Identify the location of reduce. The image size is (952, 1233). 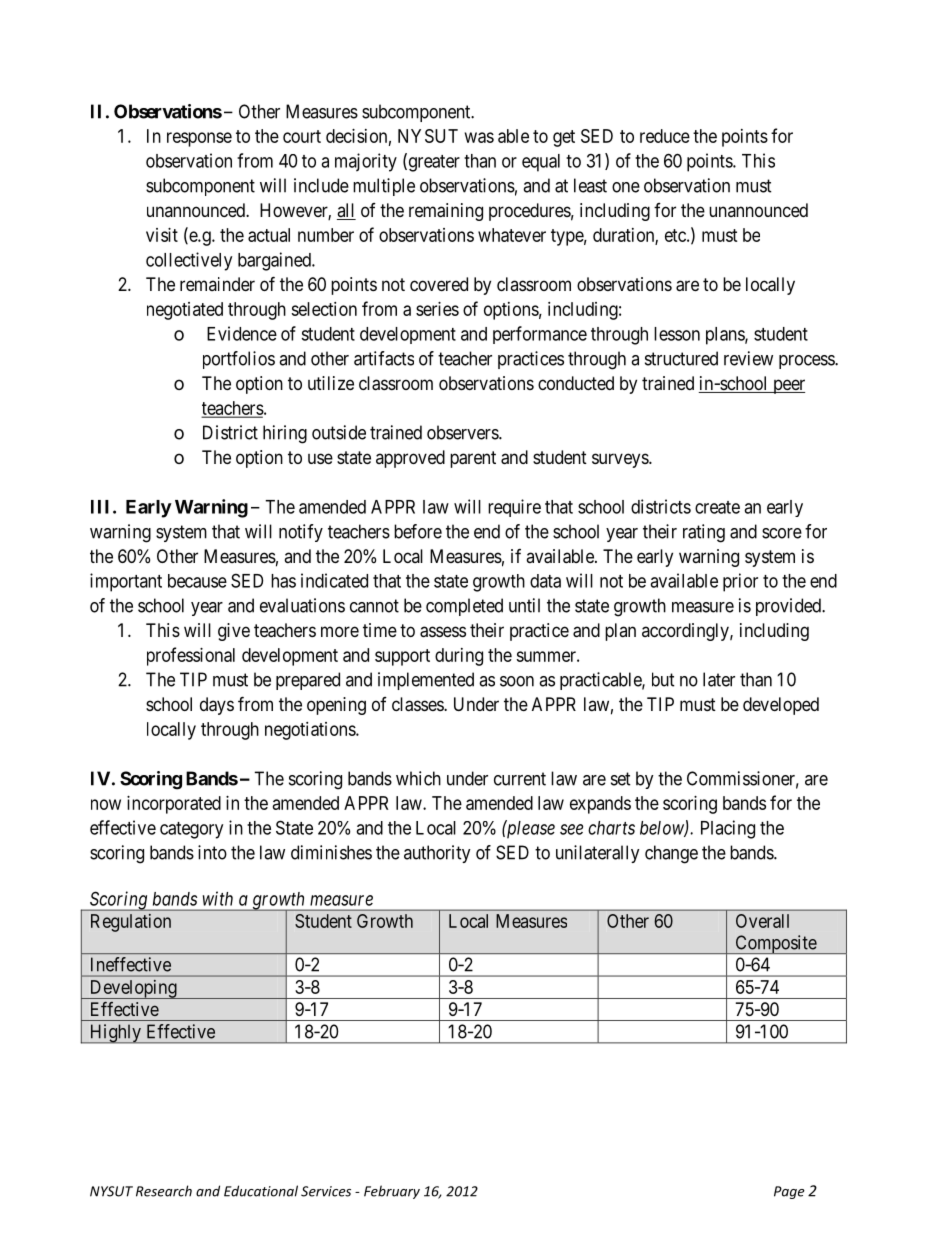
(665, 136).
